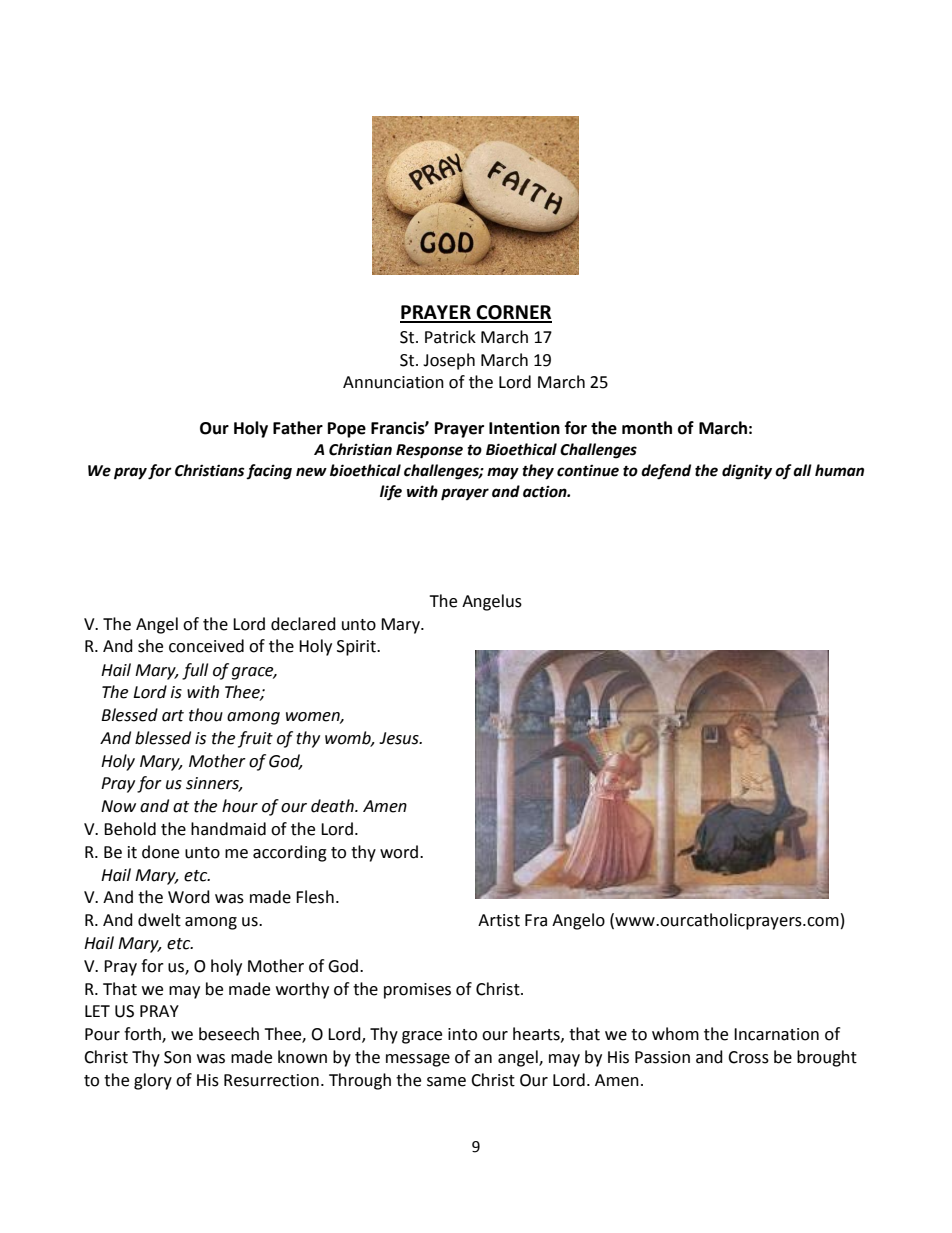 The height and width of the document is (1233, 952). I want to click on thou, so click(206, 715).
